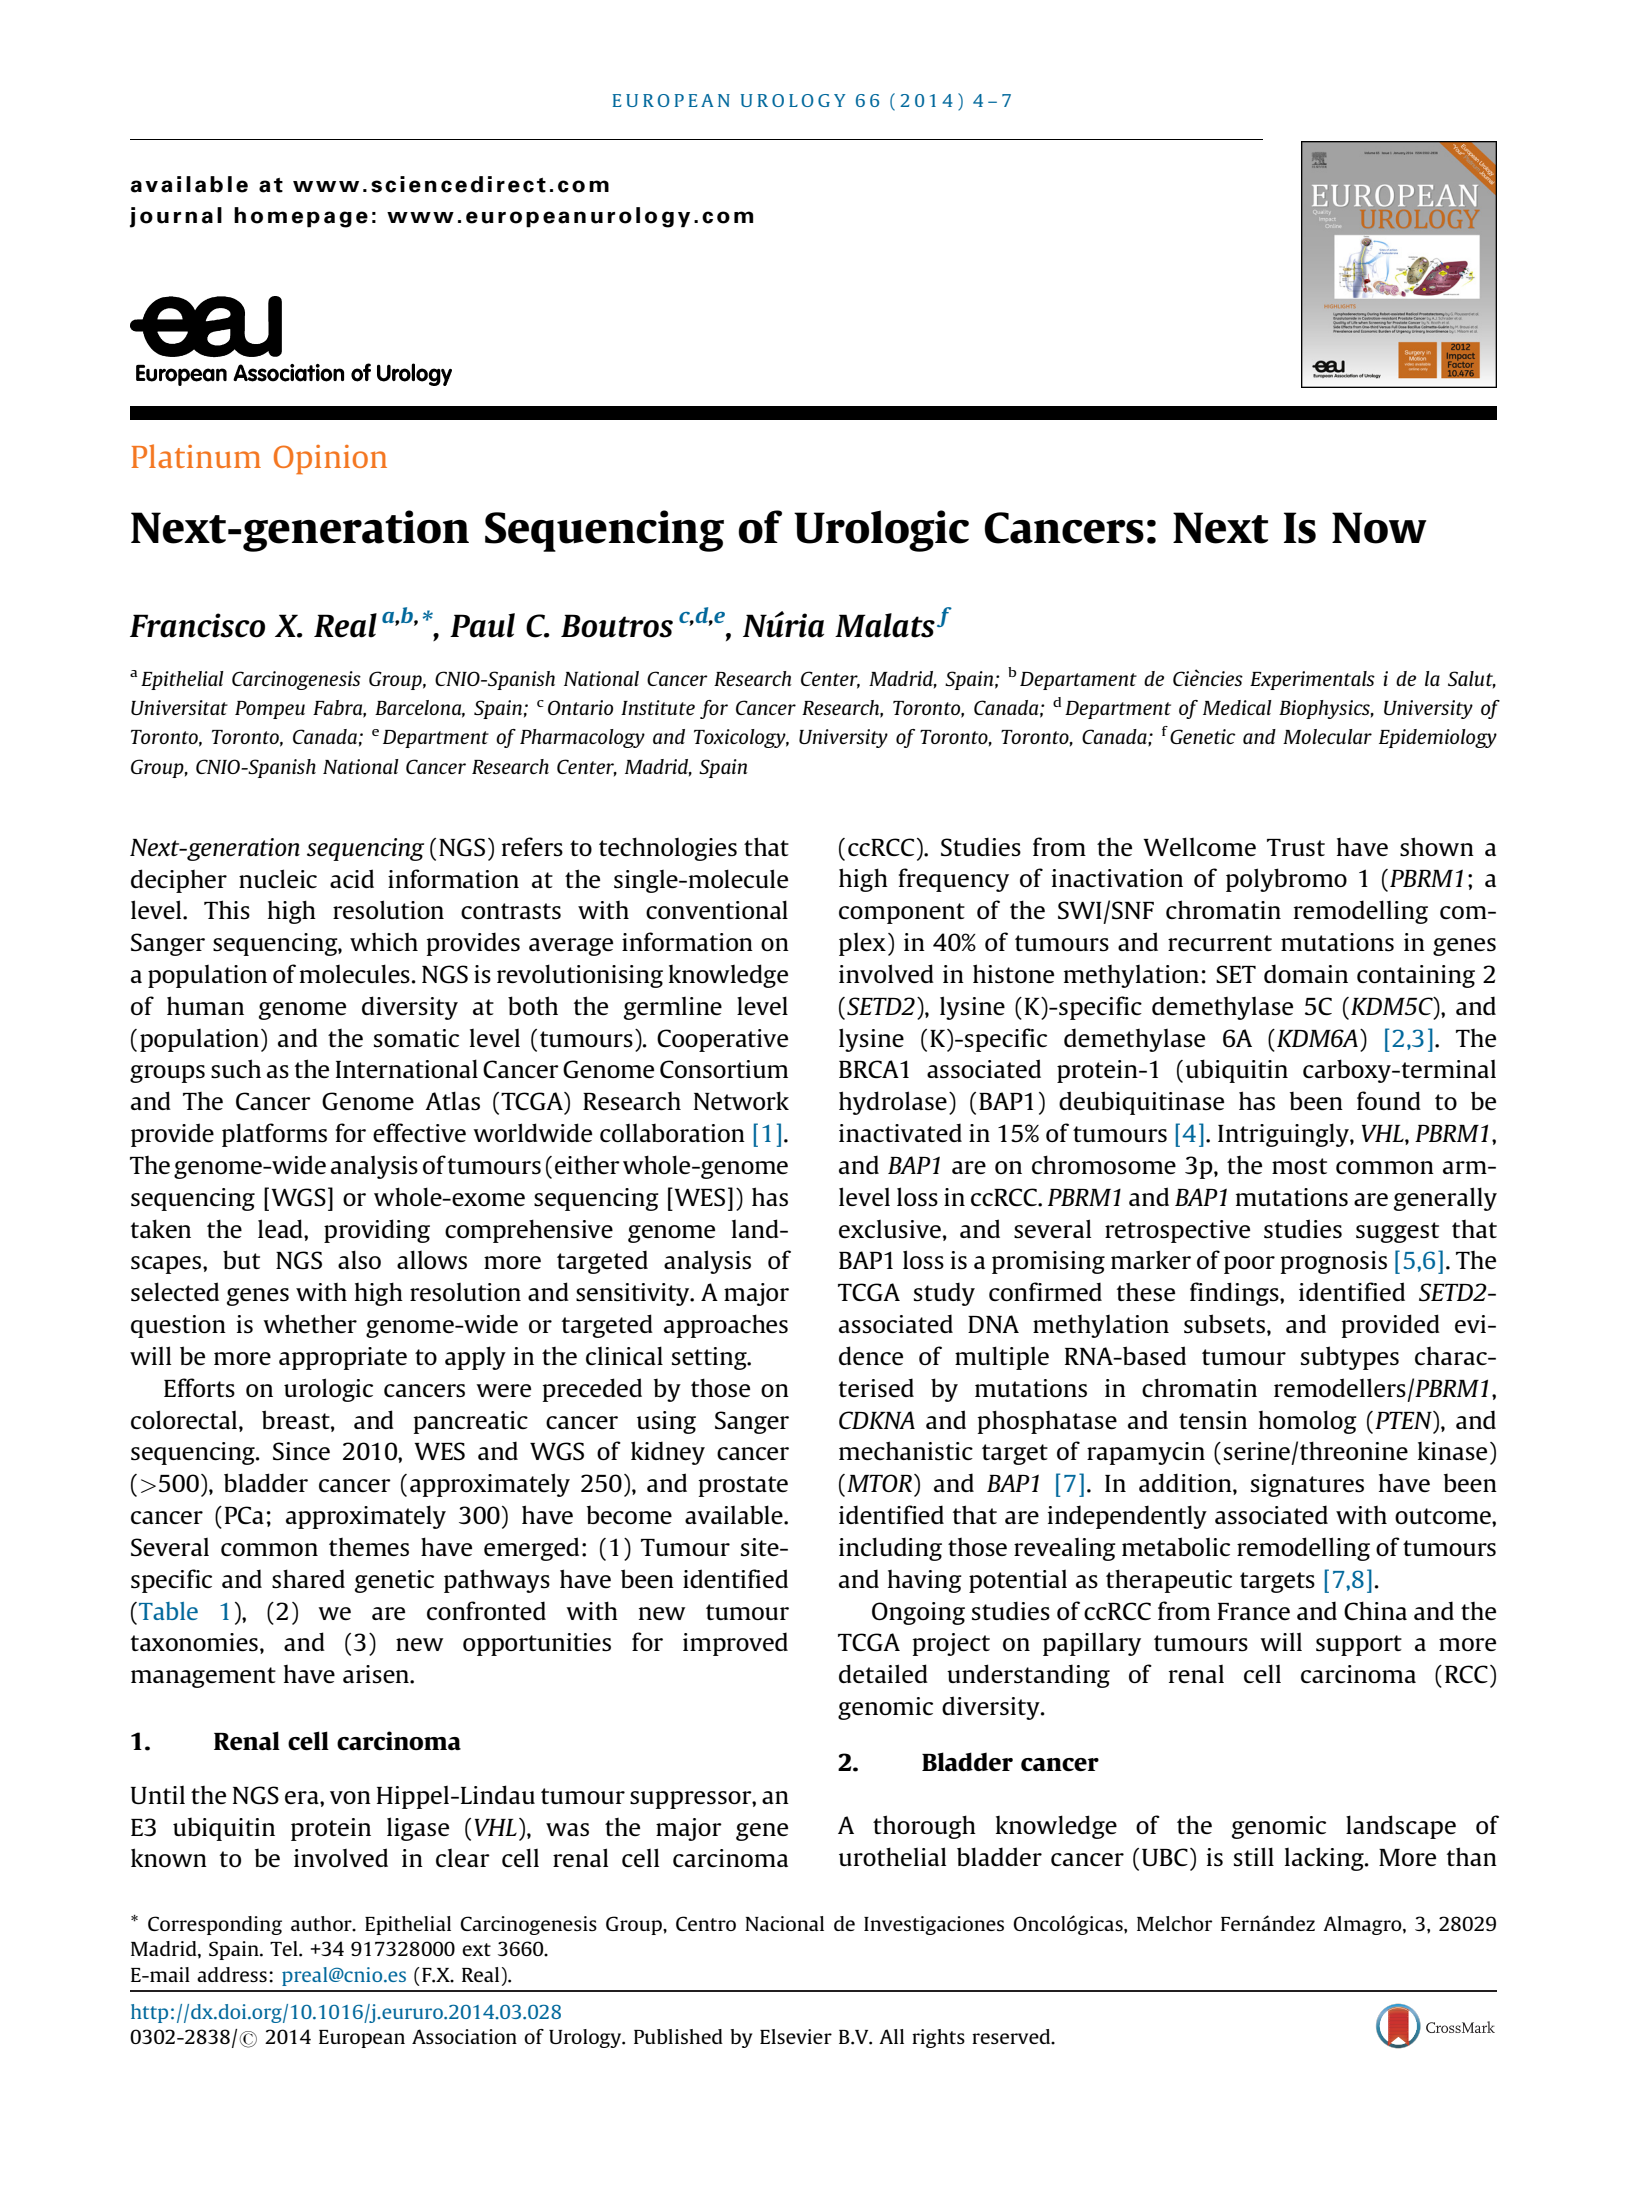 The height and width of the image is (2186, 1640). Describe the element at coordinates (1296, 848) in the image. I see `Trust` at that location.
